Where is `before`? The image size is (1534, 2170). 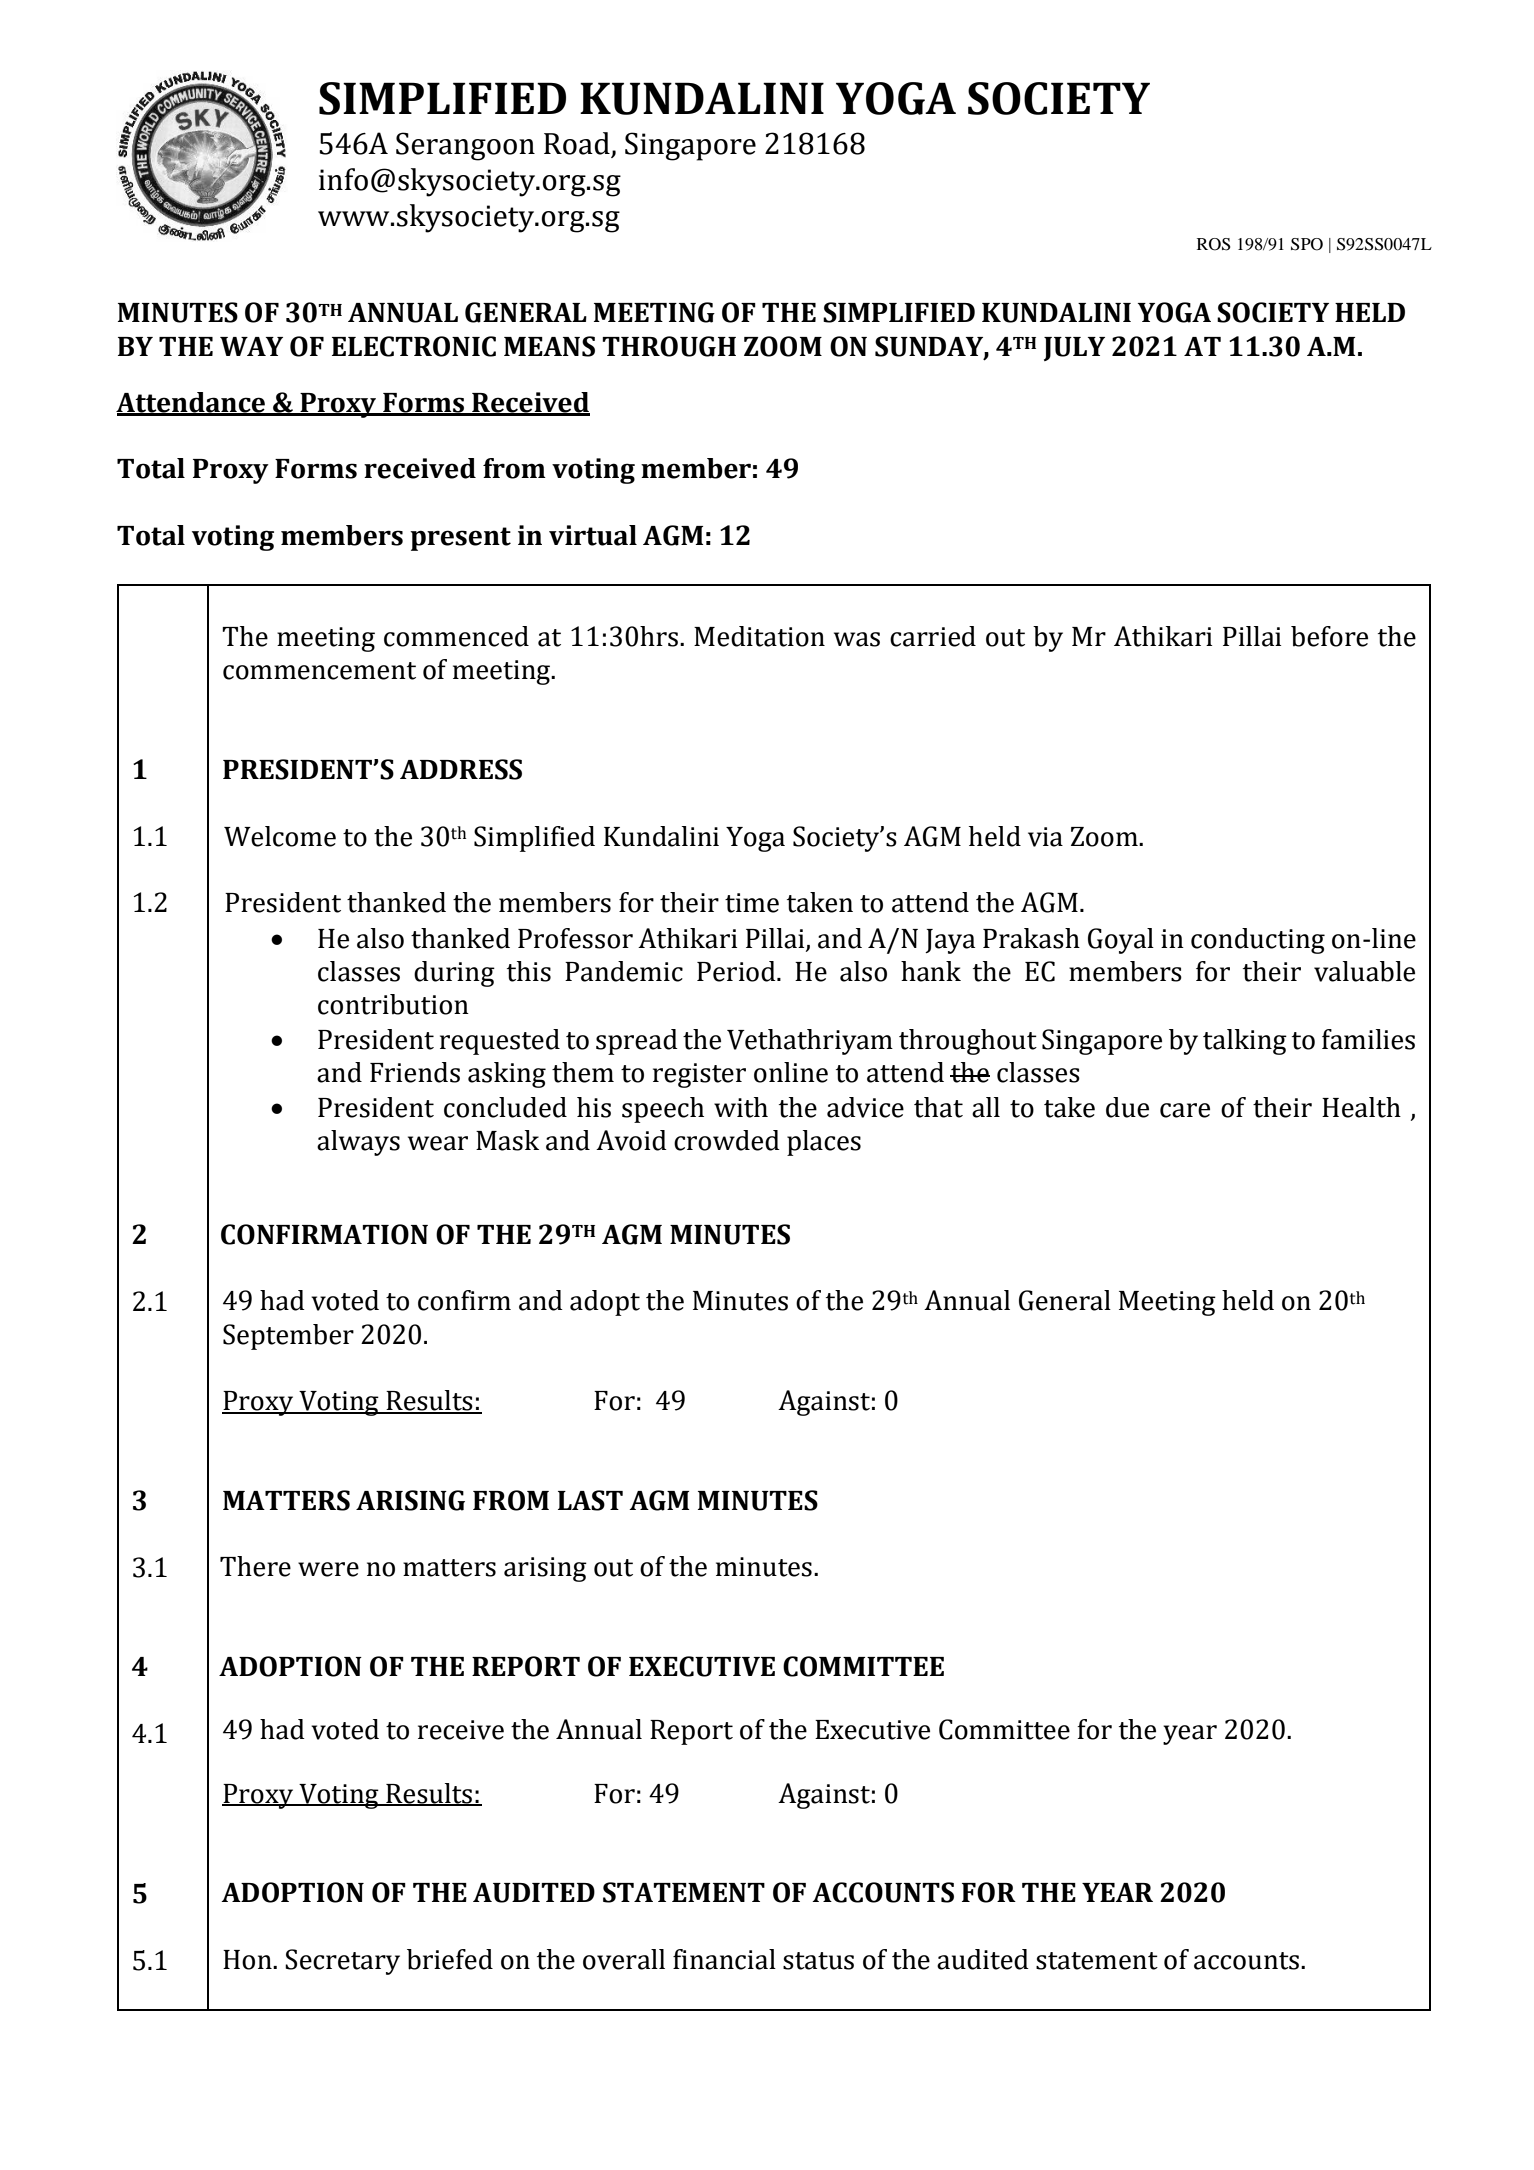
before is located at coordinates (1329, 636).
